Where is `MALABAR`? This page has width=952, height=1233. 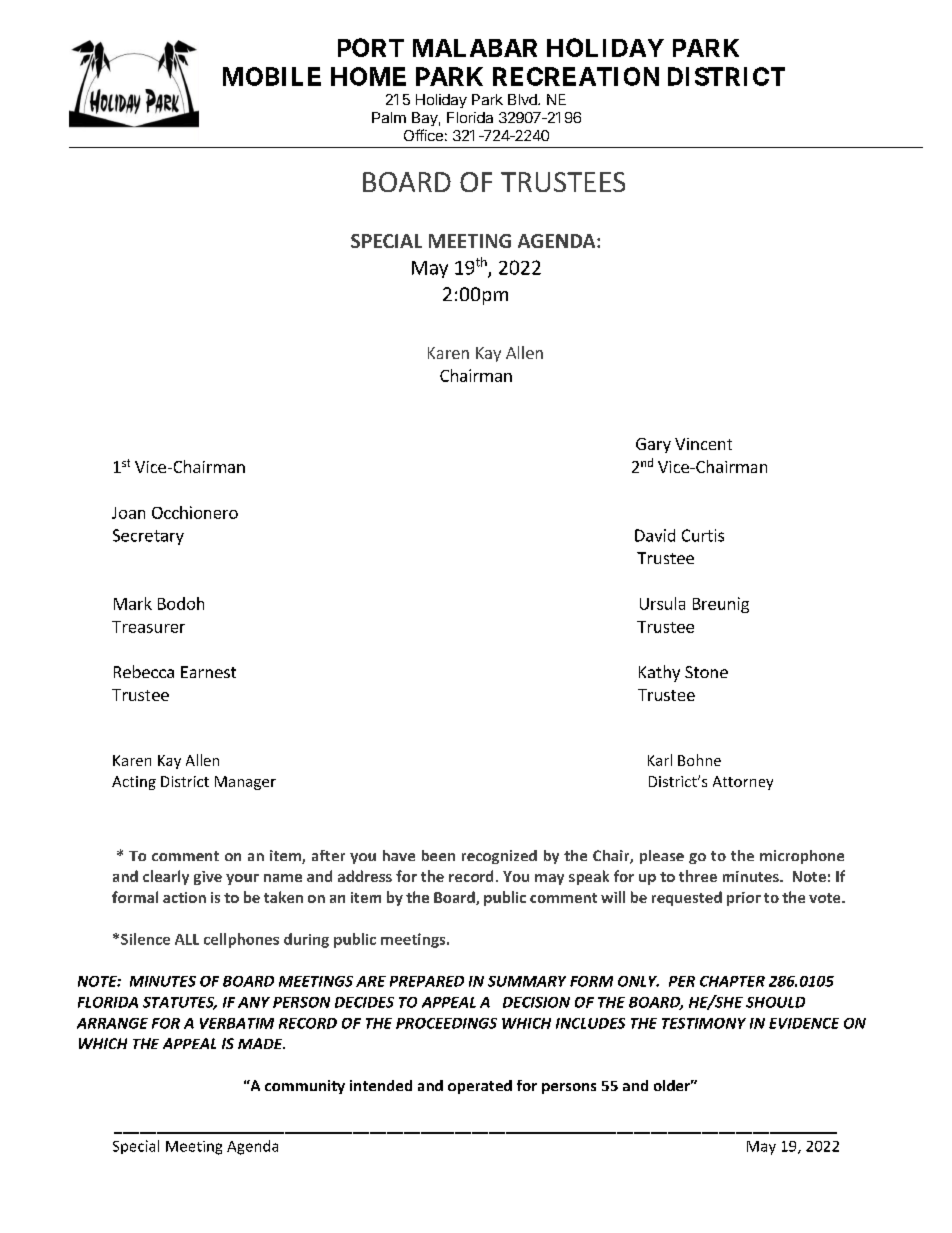 MALABAR is located at coordinates (475, 48).
